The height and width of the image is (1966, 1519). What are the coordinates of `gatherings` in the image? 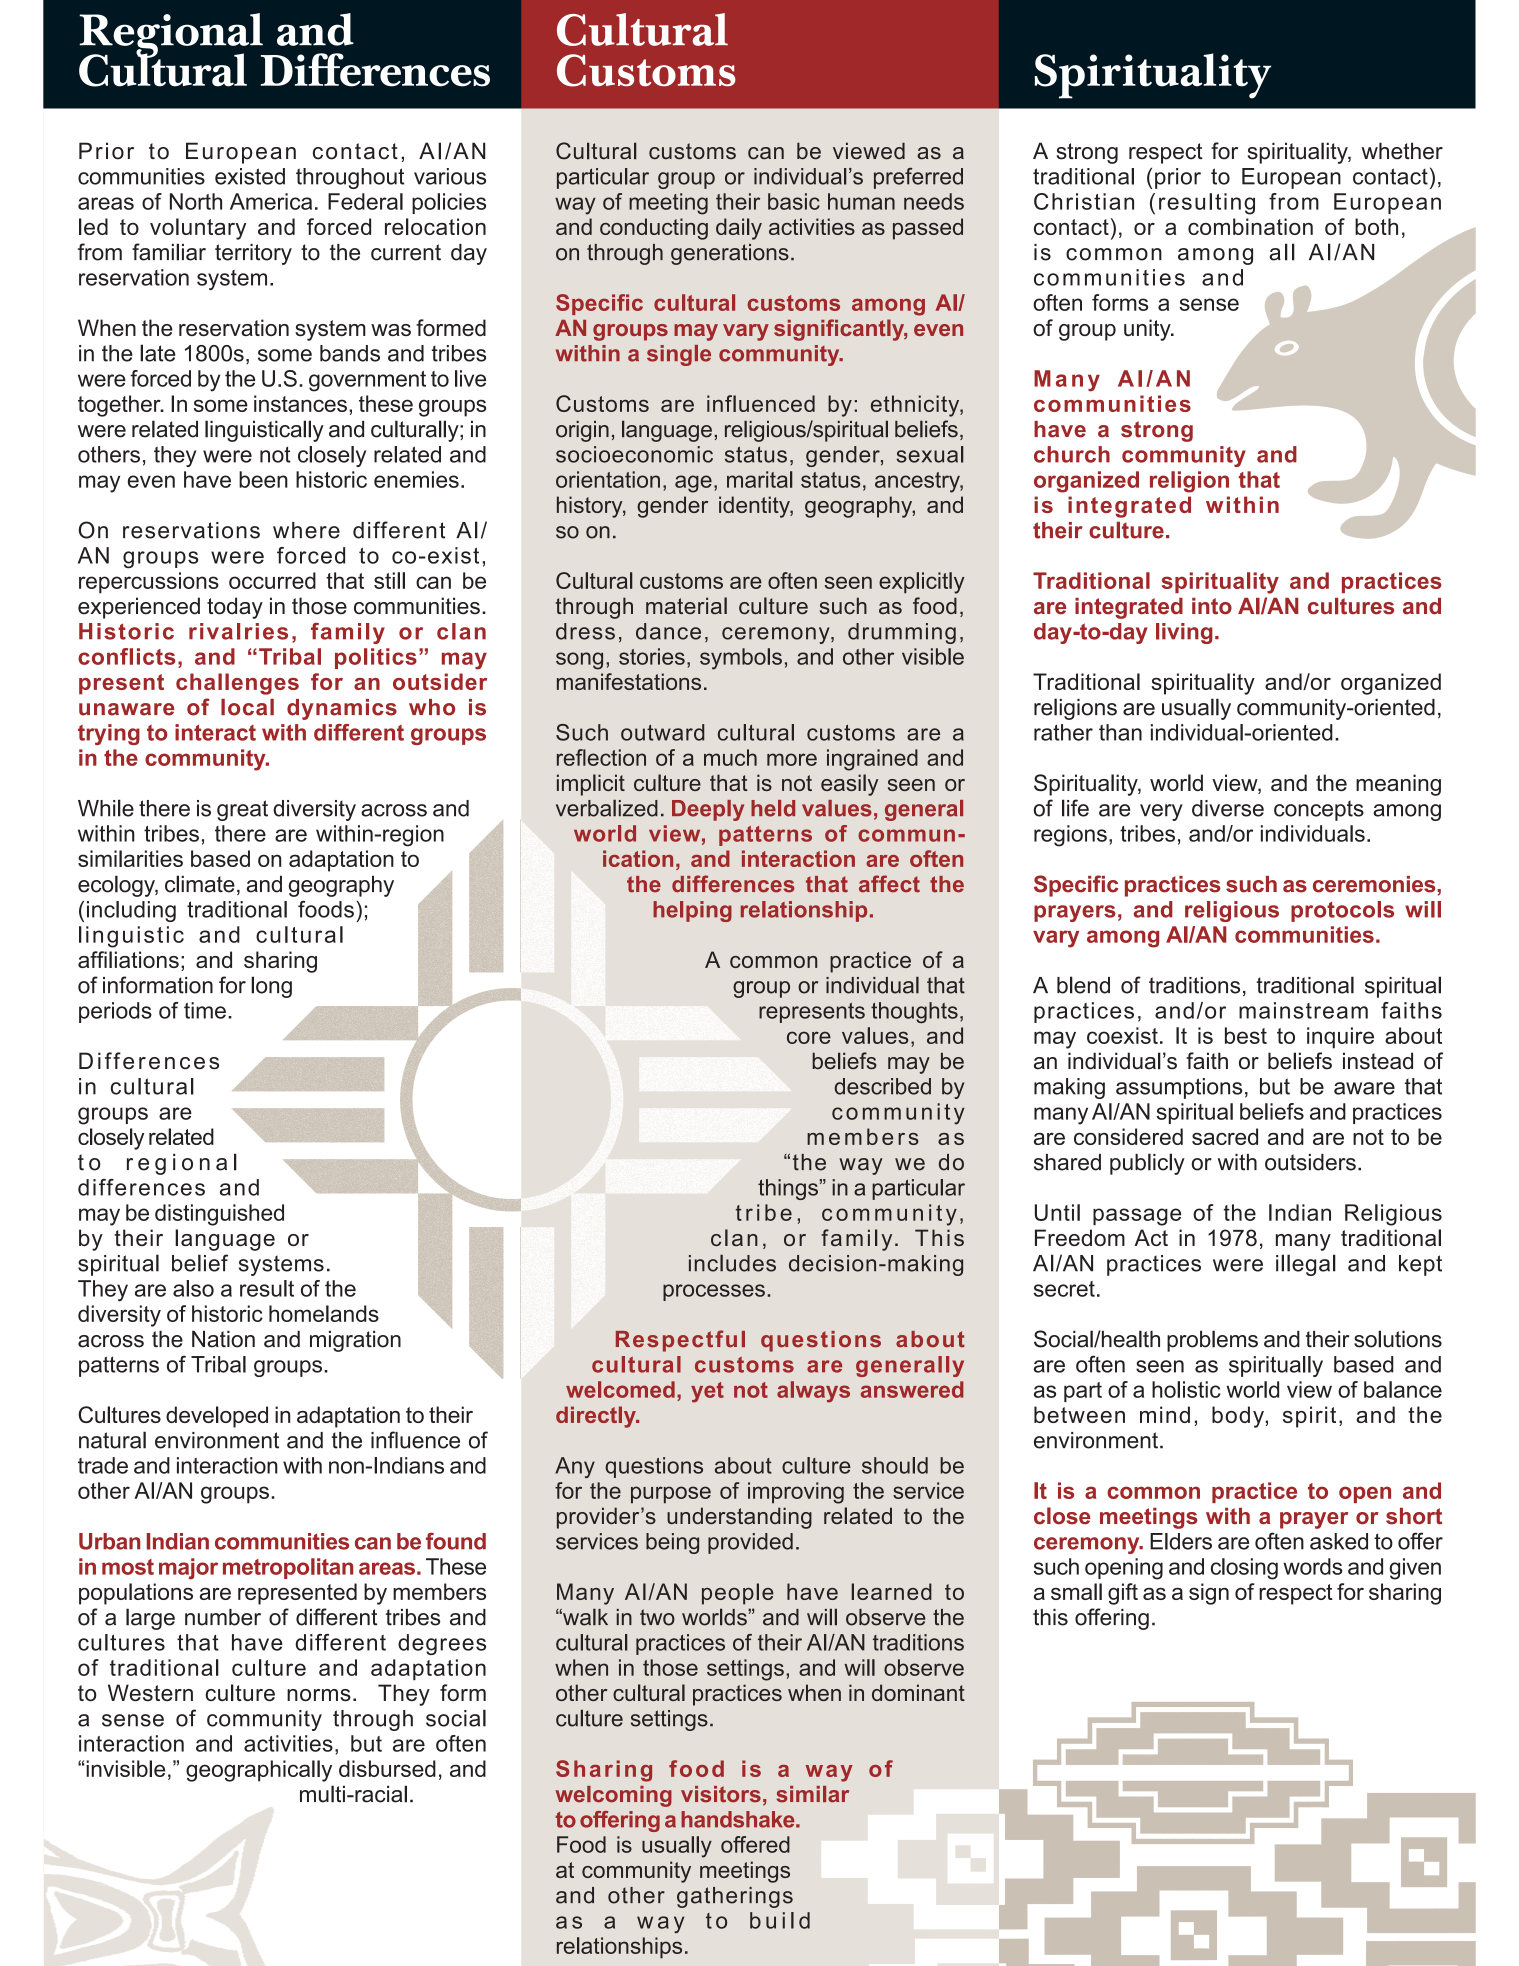 It's located at (735, 1897).
